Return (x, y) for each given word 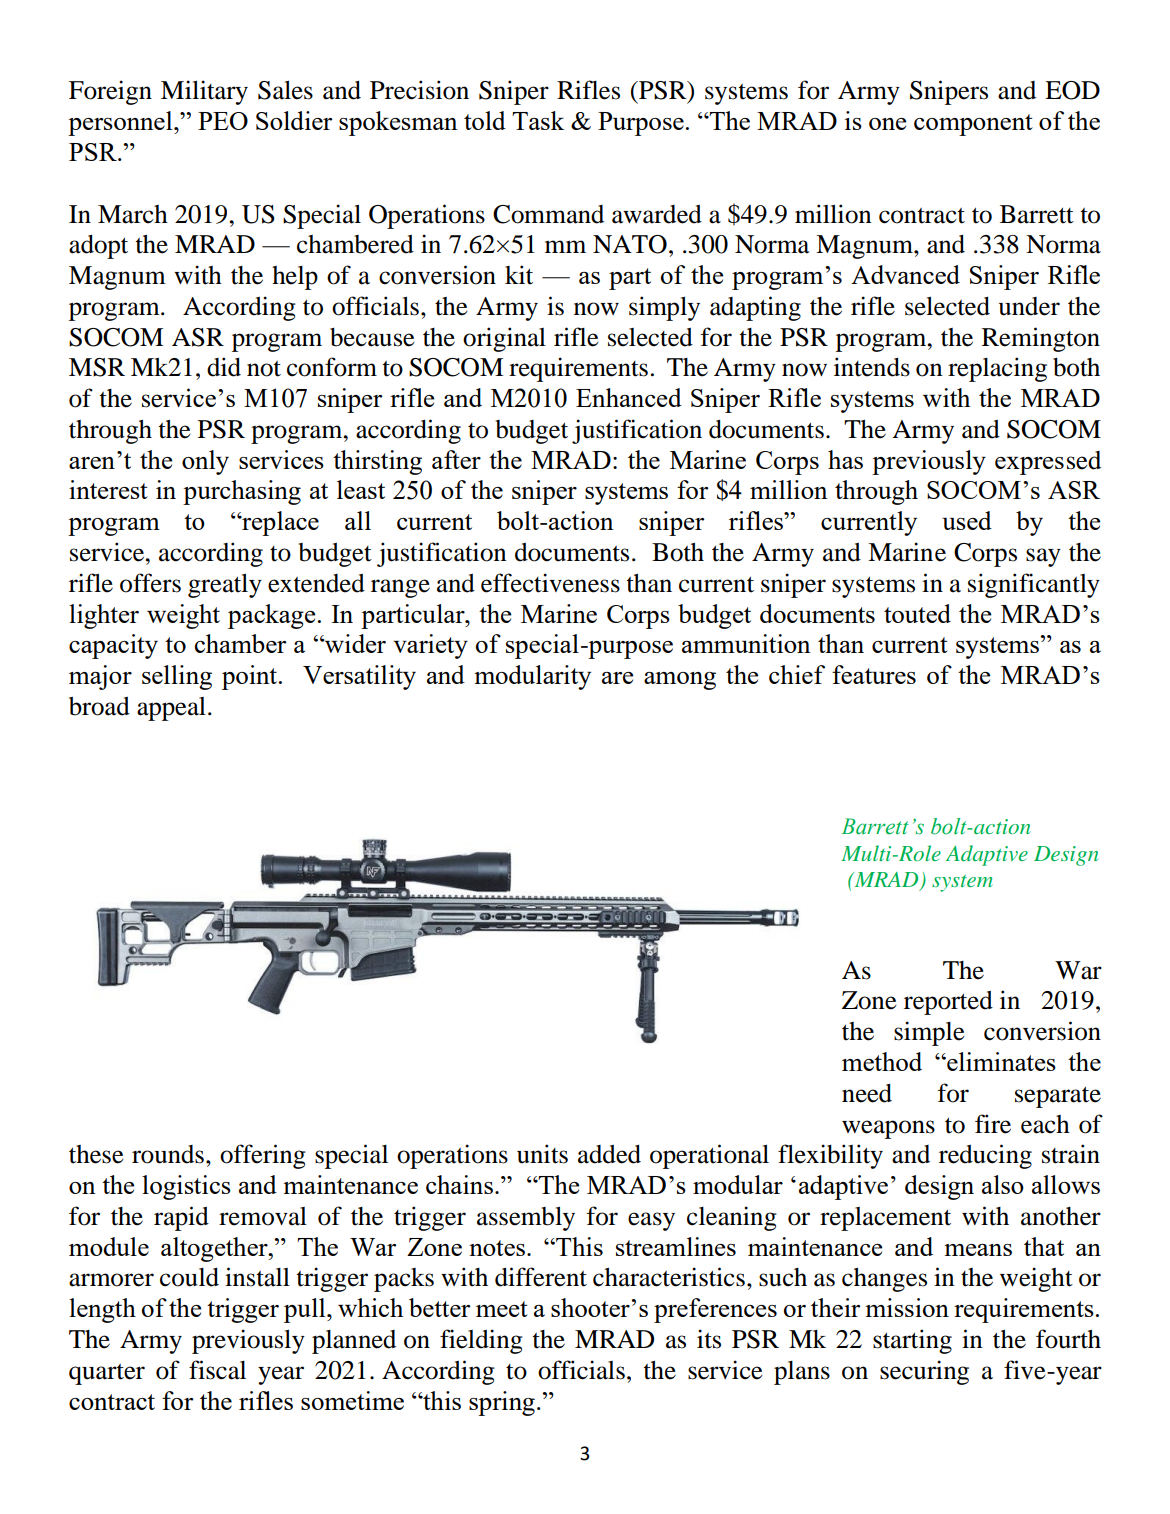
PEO (223, 121)
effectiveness (550, 583)
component (973, 125)
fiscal (217, 1370)
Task (538, 120)
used (967, 520)
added (609, 1154)
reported (948, 1003)
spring (502, 1403)
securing (924, 1372)
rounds (168, 1154)
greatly (225, 586)
